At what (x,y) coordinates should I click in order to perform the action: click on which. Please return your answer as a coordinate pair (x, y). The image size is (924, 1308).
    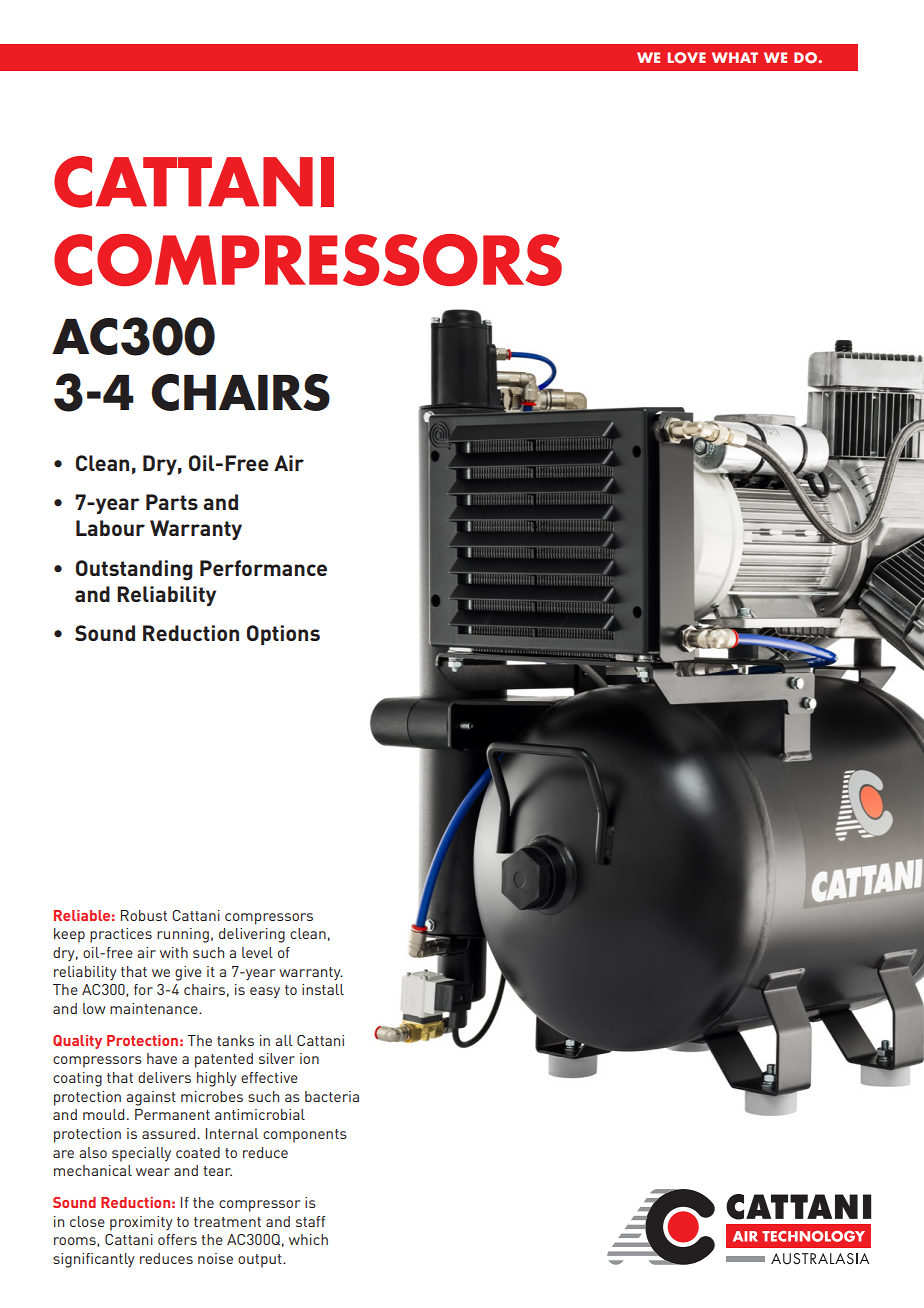
    Looking at the image, I should click on (308, 1239).
